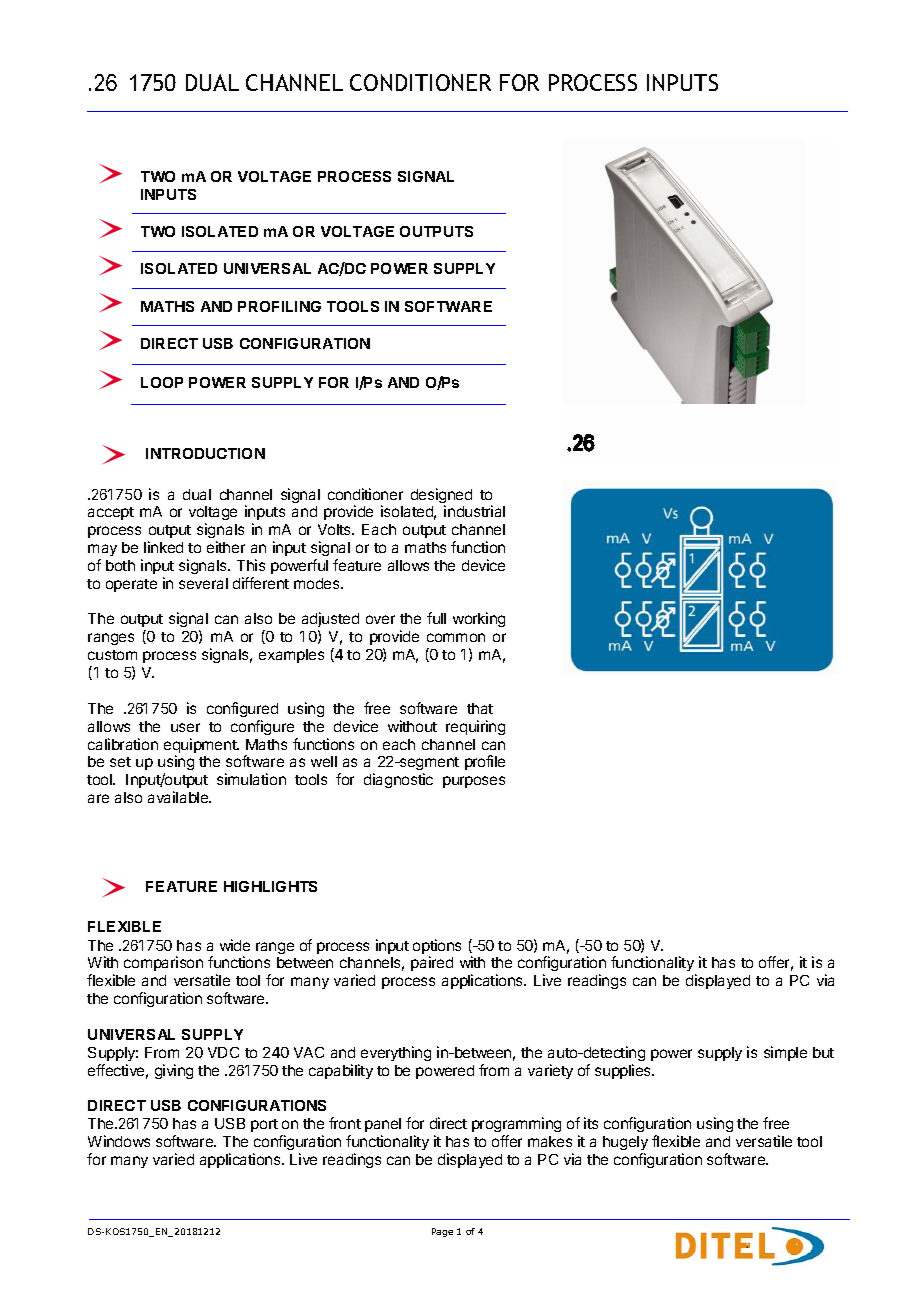 This document has width=924, height=1308. What do you see at coordinates (474, 782) in the document?
I see `purposes` at bounding box center [474, 782].
